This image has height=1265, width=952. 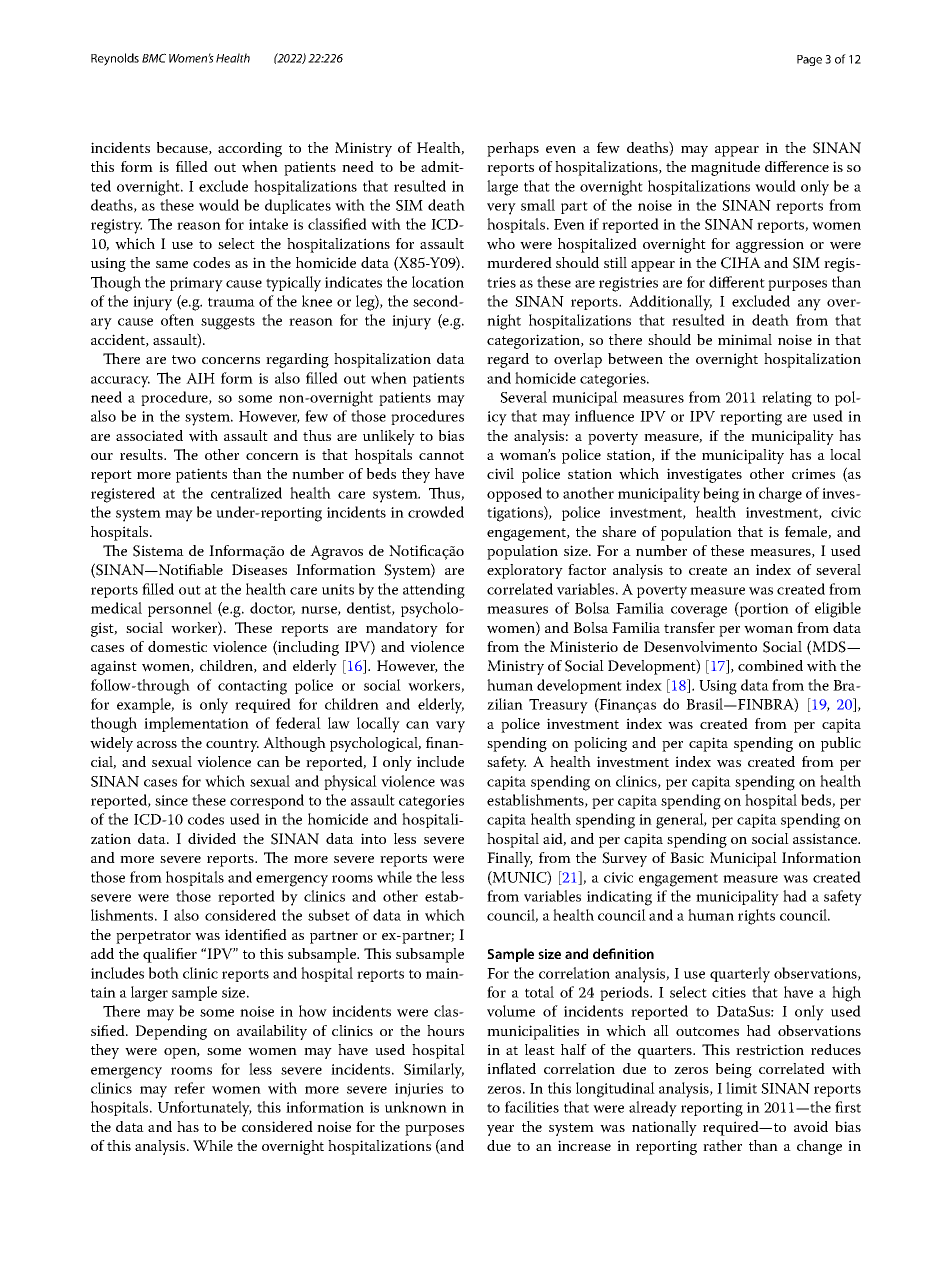 I want to click on attending, so click(x=434, y=591).
